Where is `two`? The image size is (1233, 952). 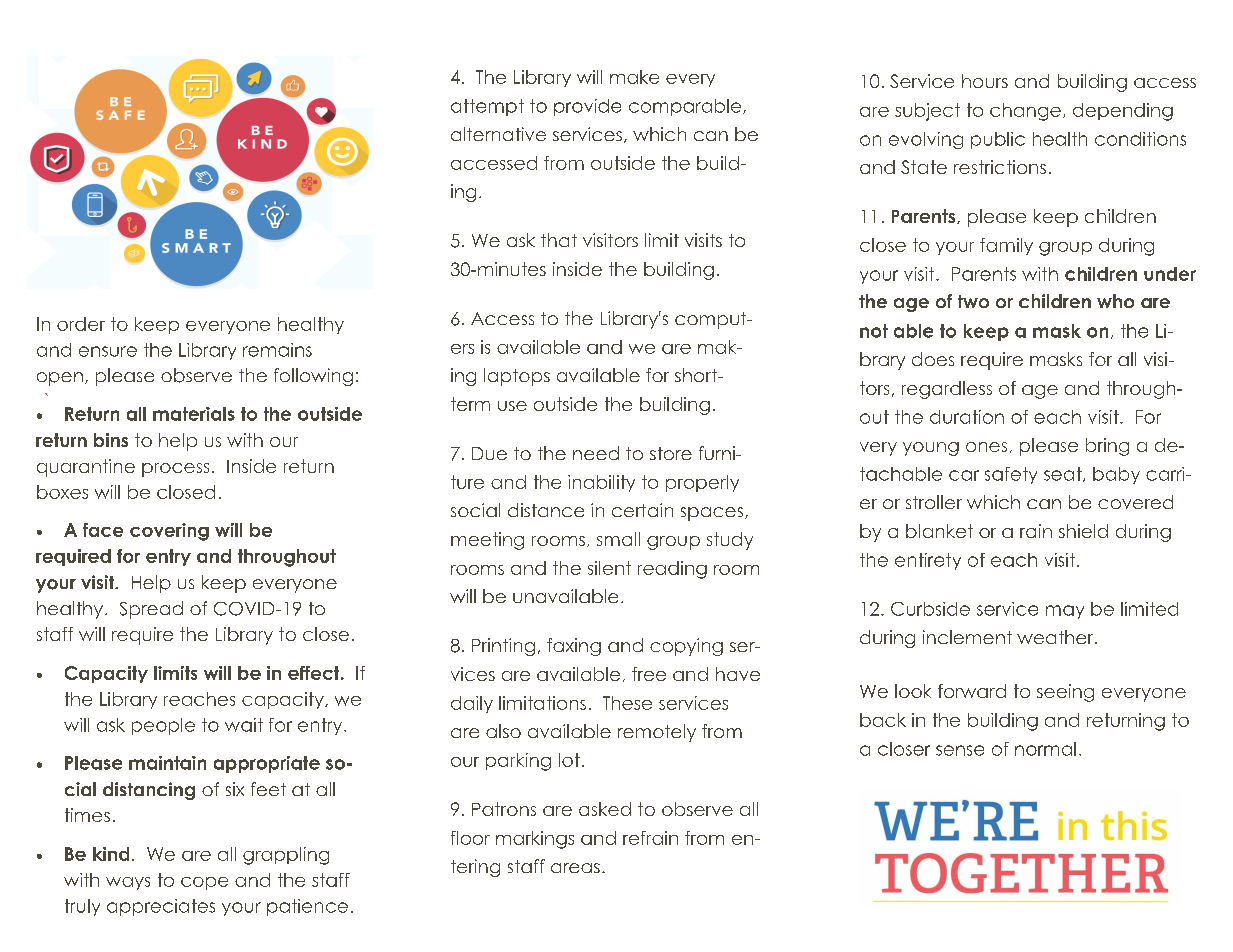
two is located at coordinates (973, 301).
